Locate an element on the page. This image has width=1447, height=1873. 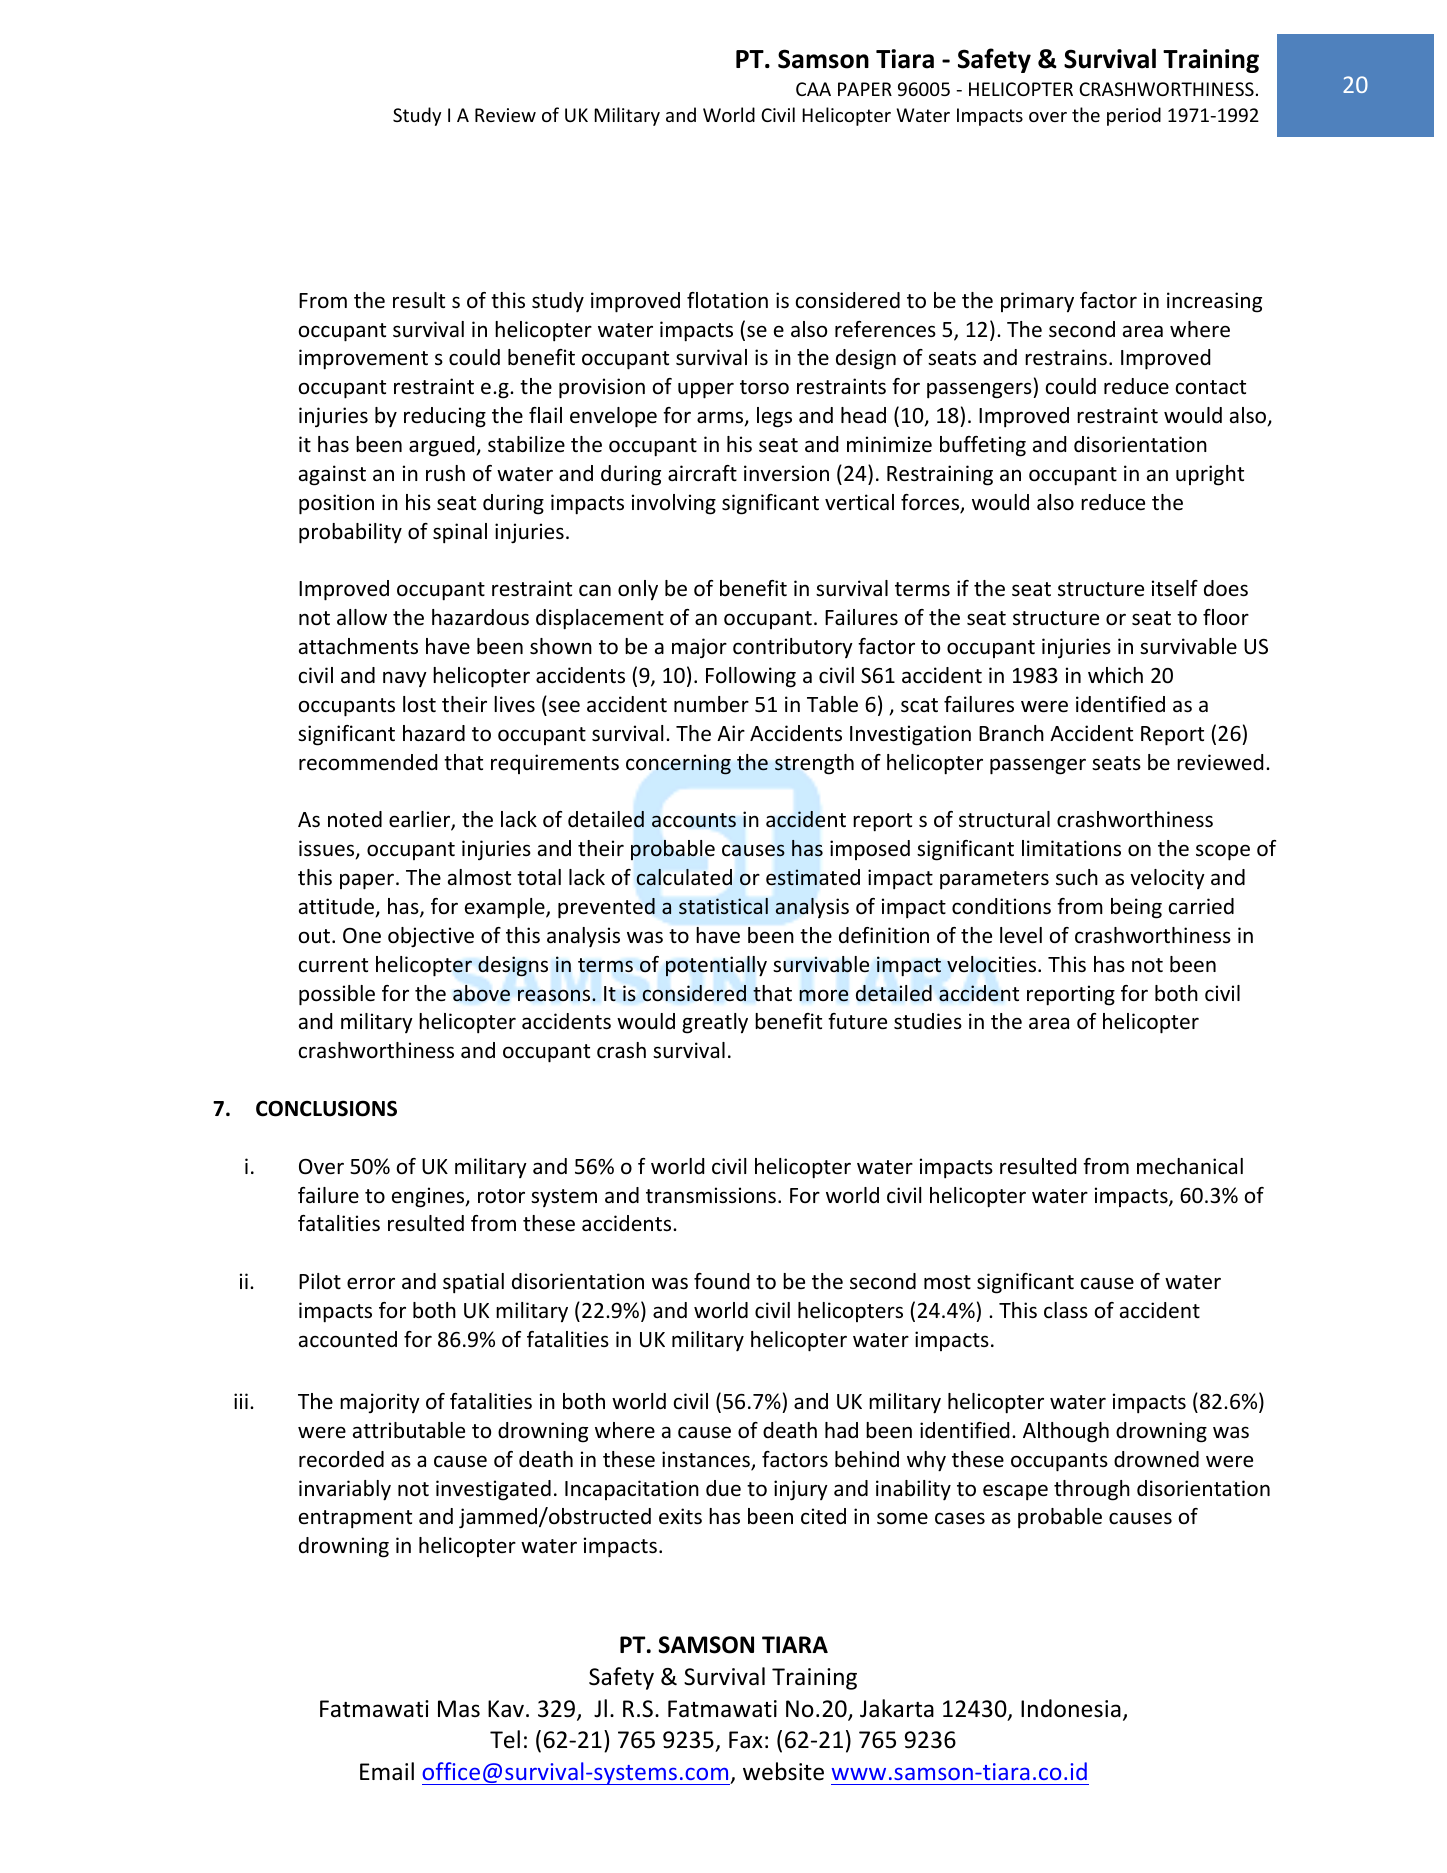
being is located at coordinates (1136, 908).
